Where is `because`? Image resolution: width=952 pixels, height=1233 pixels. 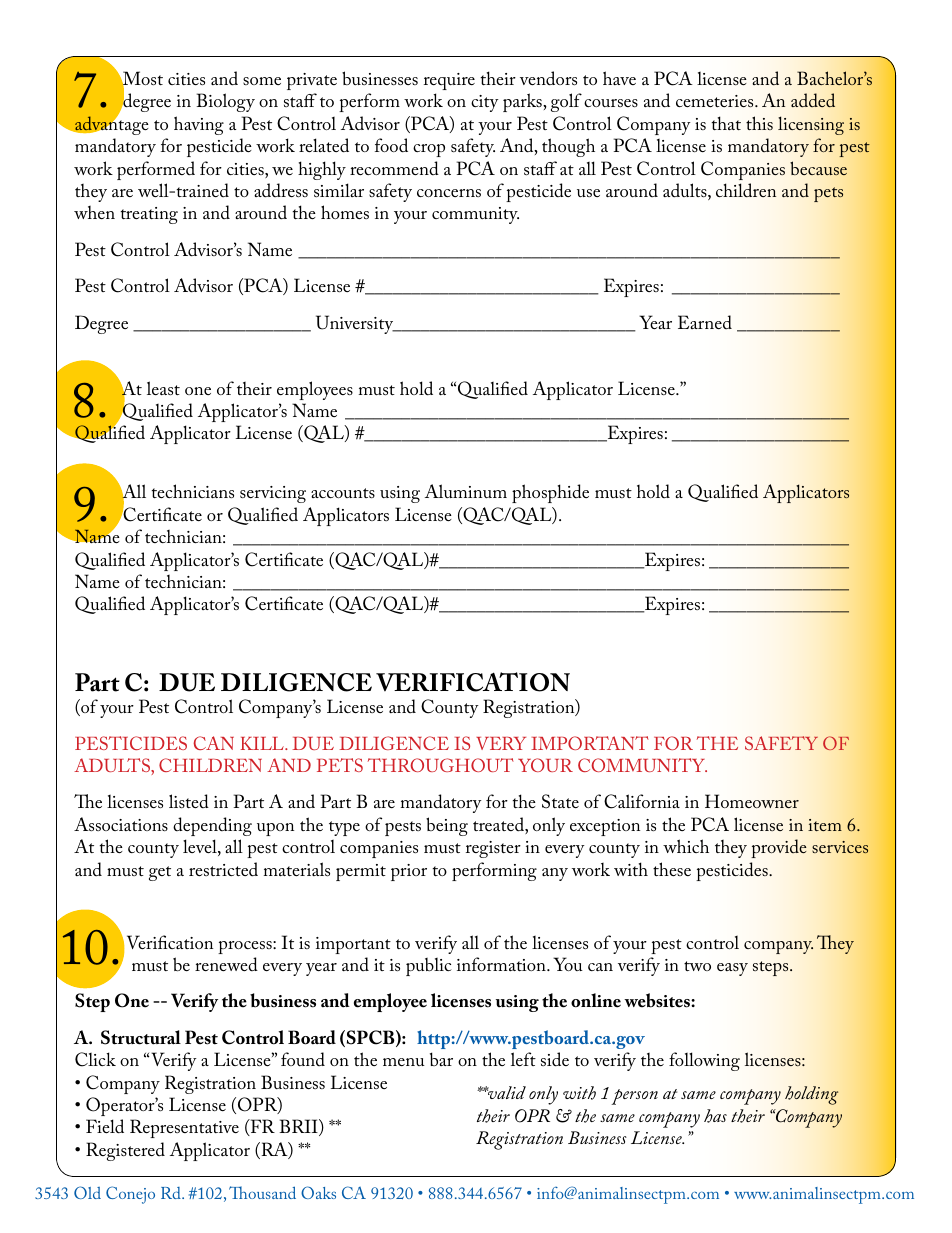
because is located at coordinates (818, 168).
